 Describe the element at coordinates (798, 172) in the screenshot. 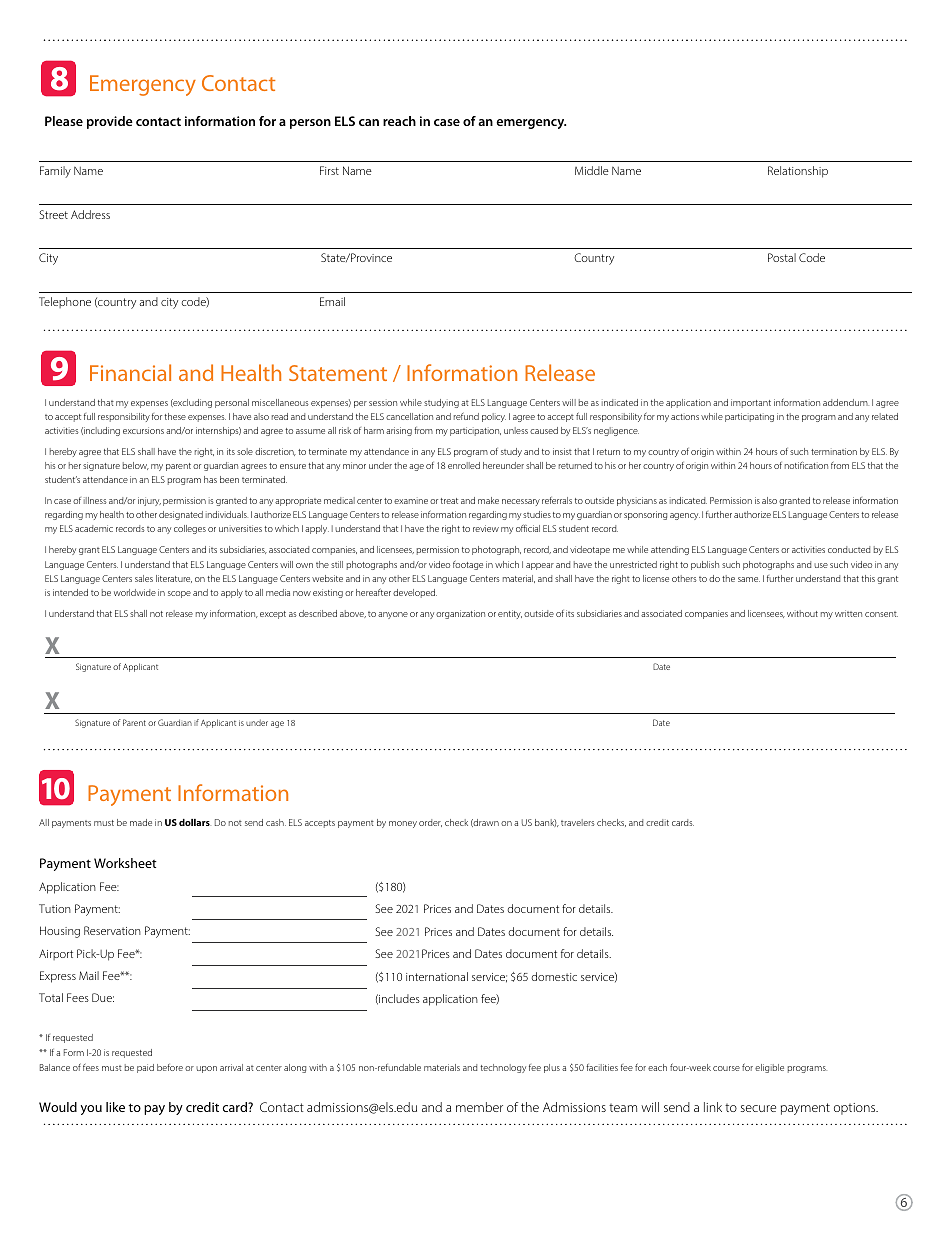

I see `Relationship` at that location.
